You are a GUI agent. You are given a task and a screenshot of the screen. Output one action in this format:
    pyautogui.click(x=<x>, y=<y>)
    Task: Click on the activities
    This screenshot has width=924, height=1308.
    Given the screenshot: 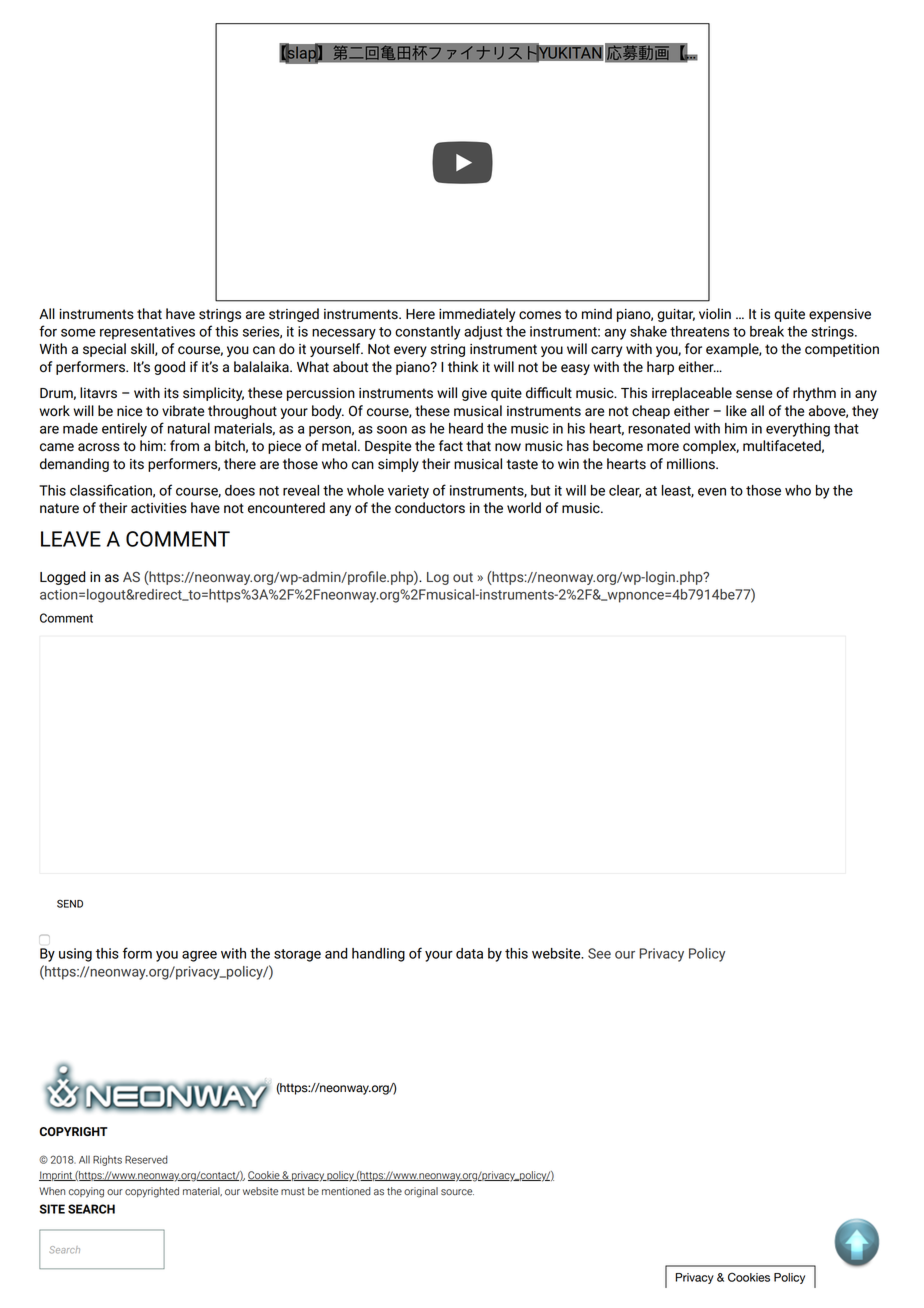 What is the action you would take?
    pyautogui.click(x=159, y=508)
